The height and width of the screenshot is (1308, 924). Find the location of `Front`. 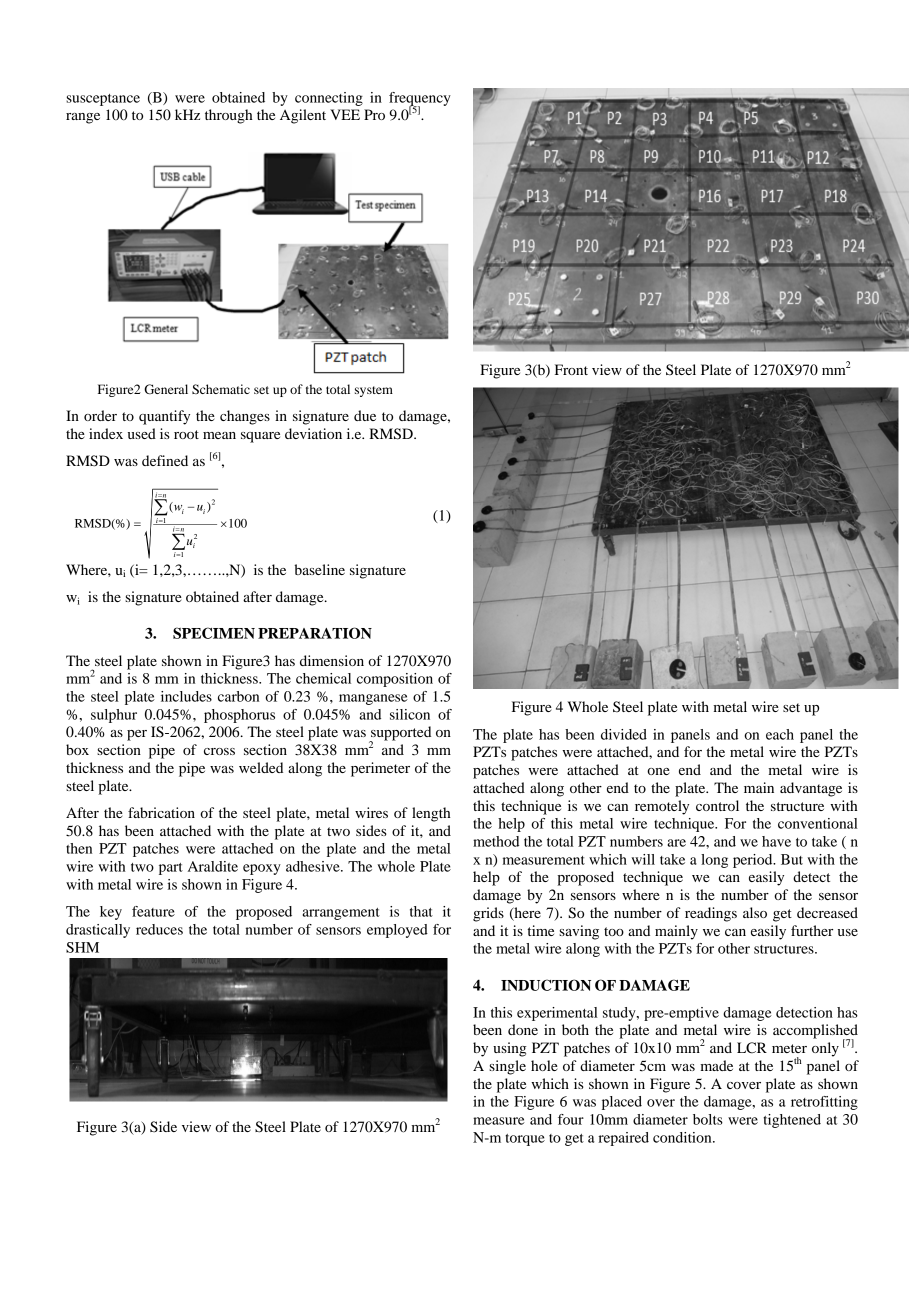

Front is located at coordinates (571, 369).
